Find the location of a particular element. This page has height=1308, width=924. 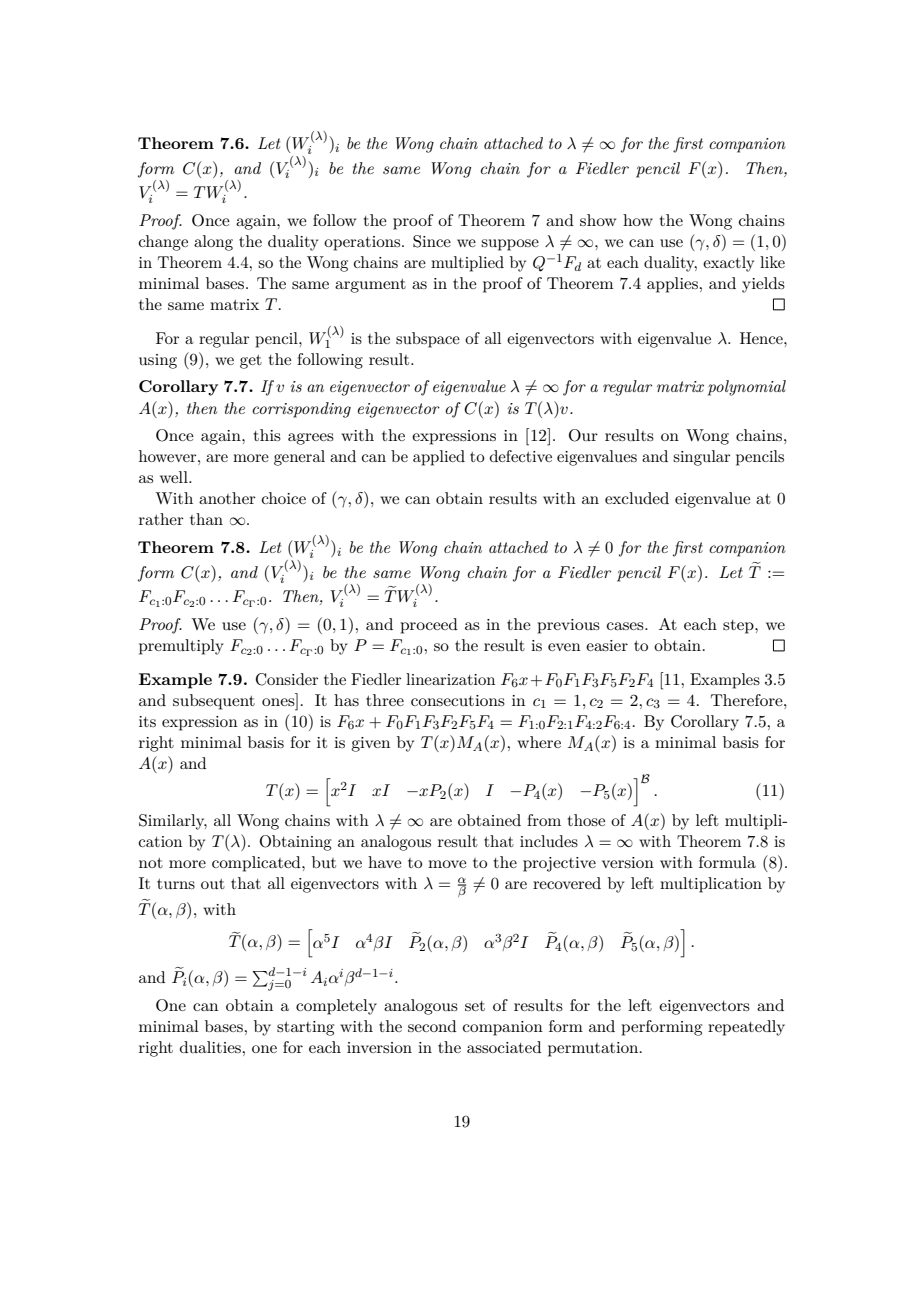

starting is located at coordinates (305, 1028).
